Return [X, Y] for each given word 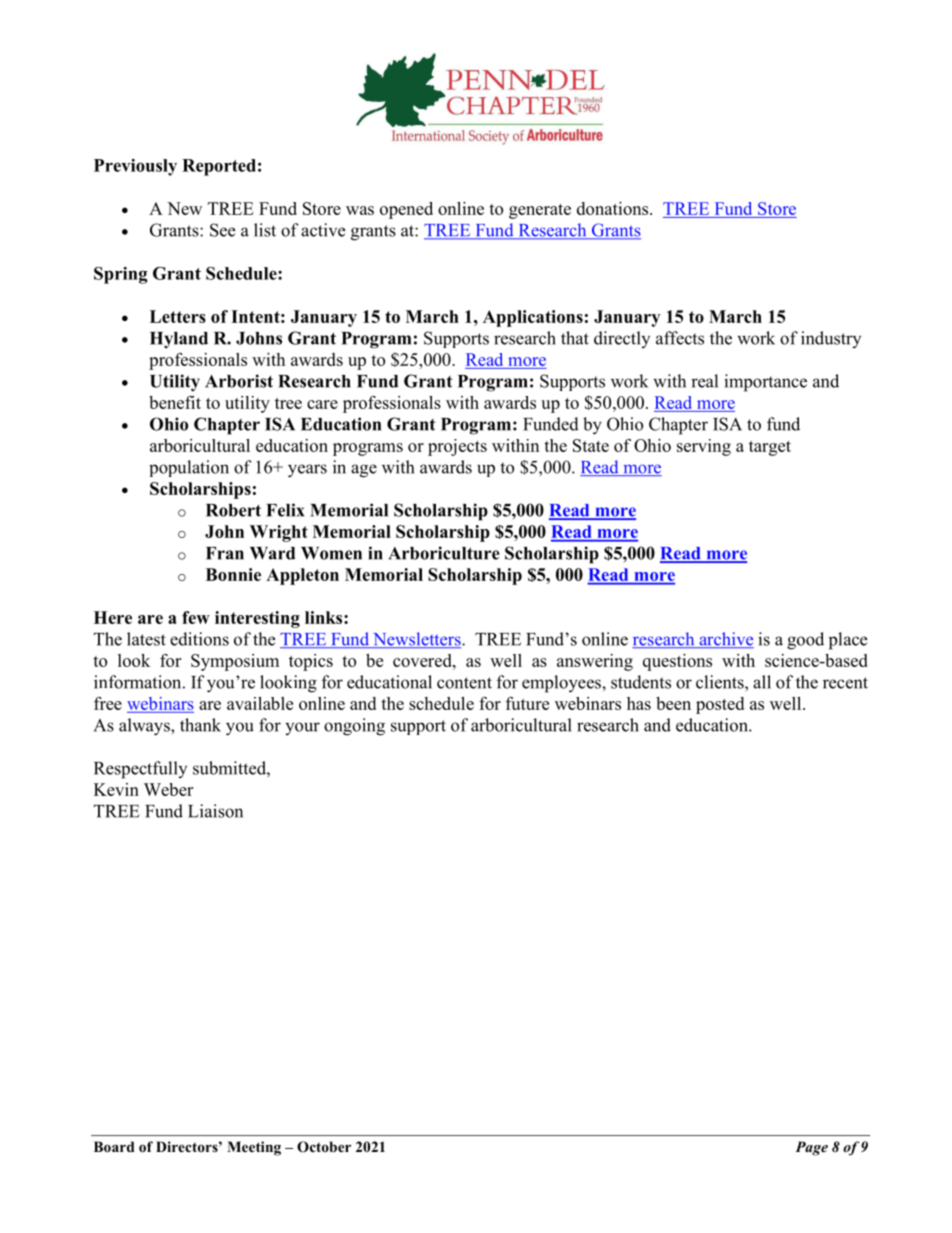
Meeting [254, 1148]
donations [614, 208]
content [464, 683]
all [762, 682]
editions [199, 639]
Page [811, 1148]
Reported [219, 167]
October [324, 1147]
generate [540, 211]
